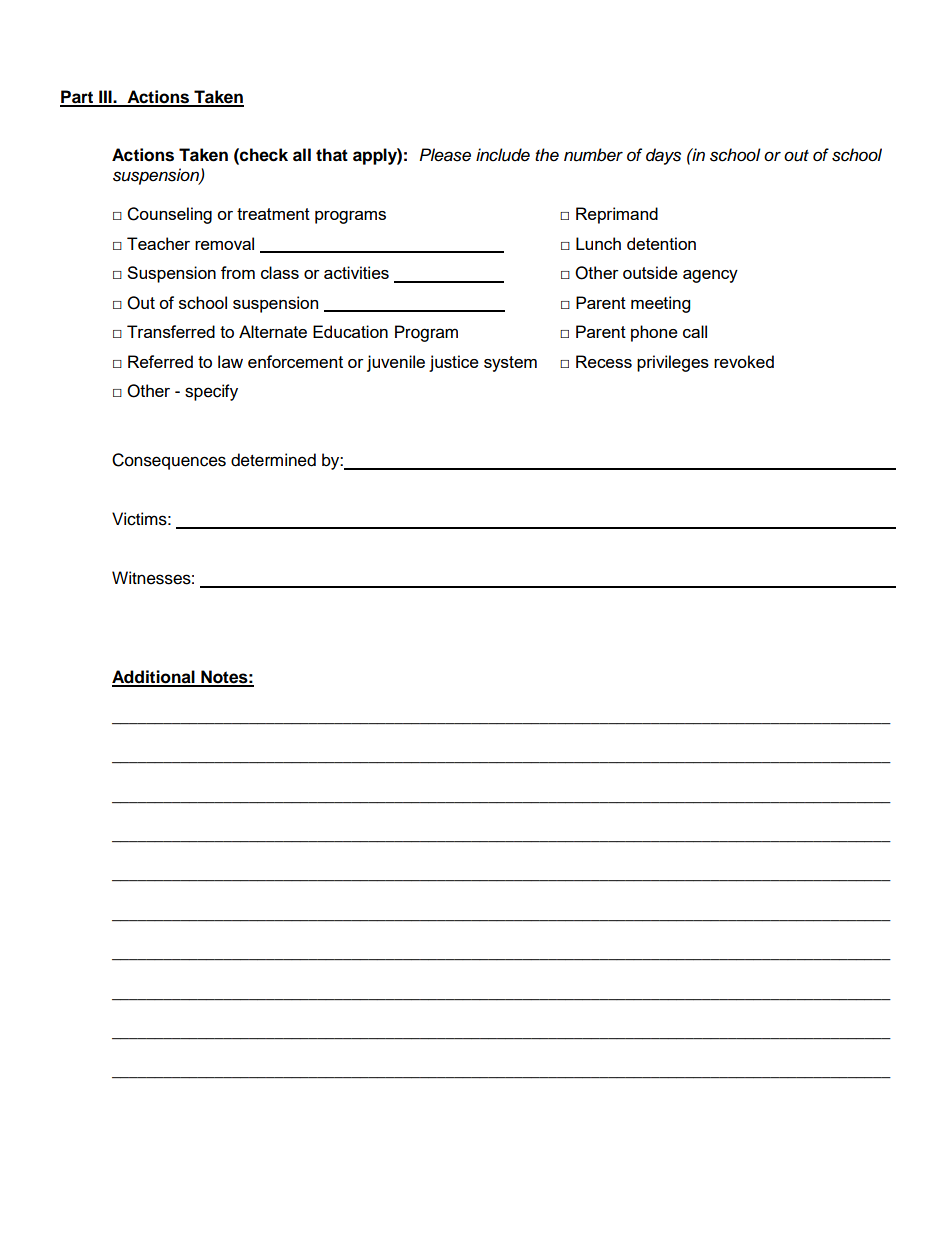  What do you see at coordinates (356, 272) in the screenshot?
I see `activities` at bounding box center [356, 272].
